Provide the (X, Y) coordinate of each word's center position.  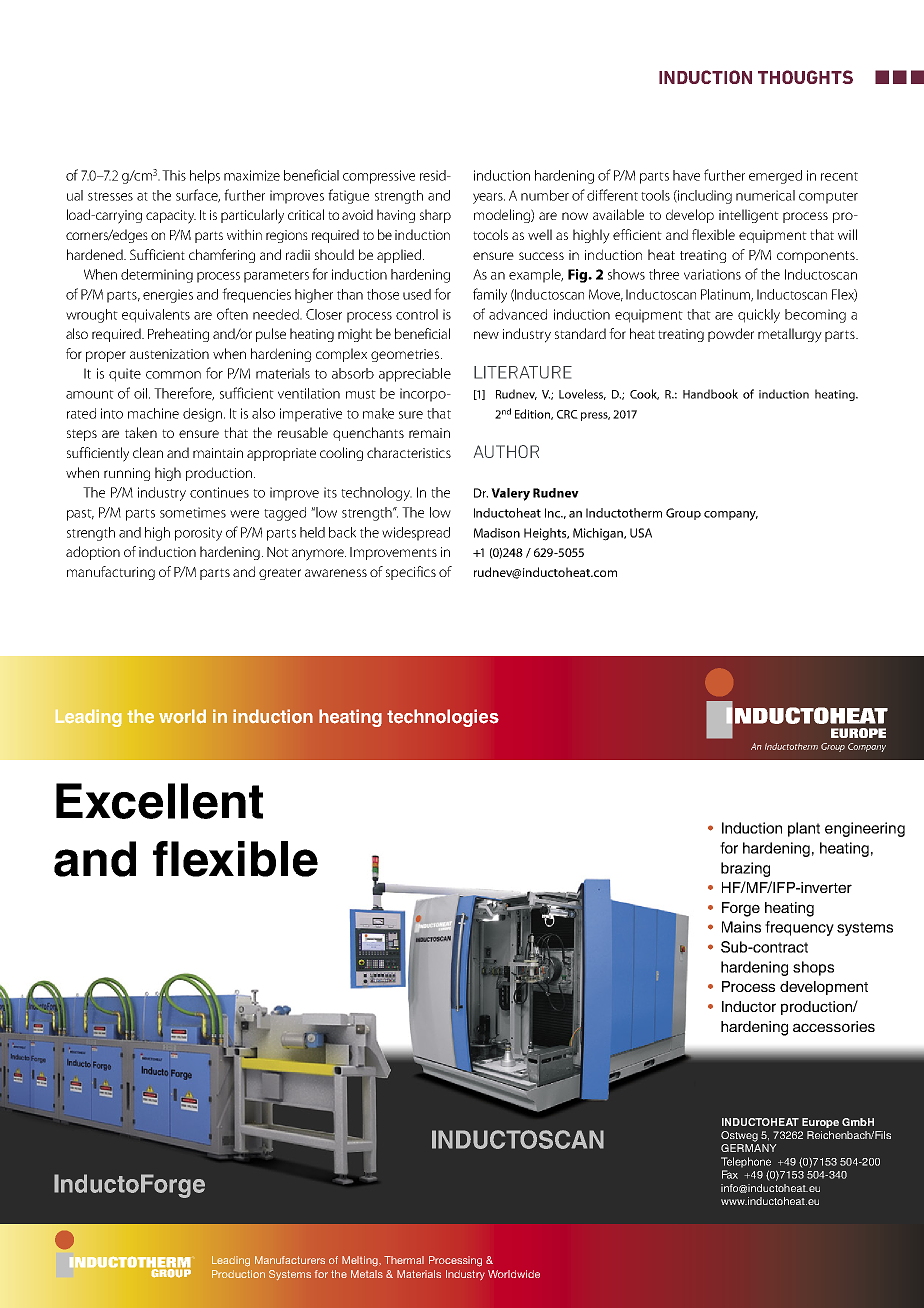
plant (804, 829)
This (174, 175)
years (489, 198)
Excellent (159, 801)
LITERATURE (523, 372)
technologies (443, 718)
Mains (741, 927)
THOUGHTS (805, 77)
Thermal (404, 1260)
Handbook (710, 394)
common (173, 375)
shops (813, 968)
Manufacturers (290, 1260)
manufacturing (111, 573)
